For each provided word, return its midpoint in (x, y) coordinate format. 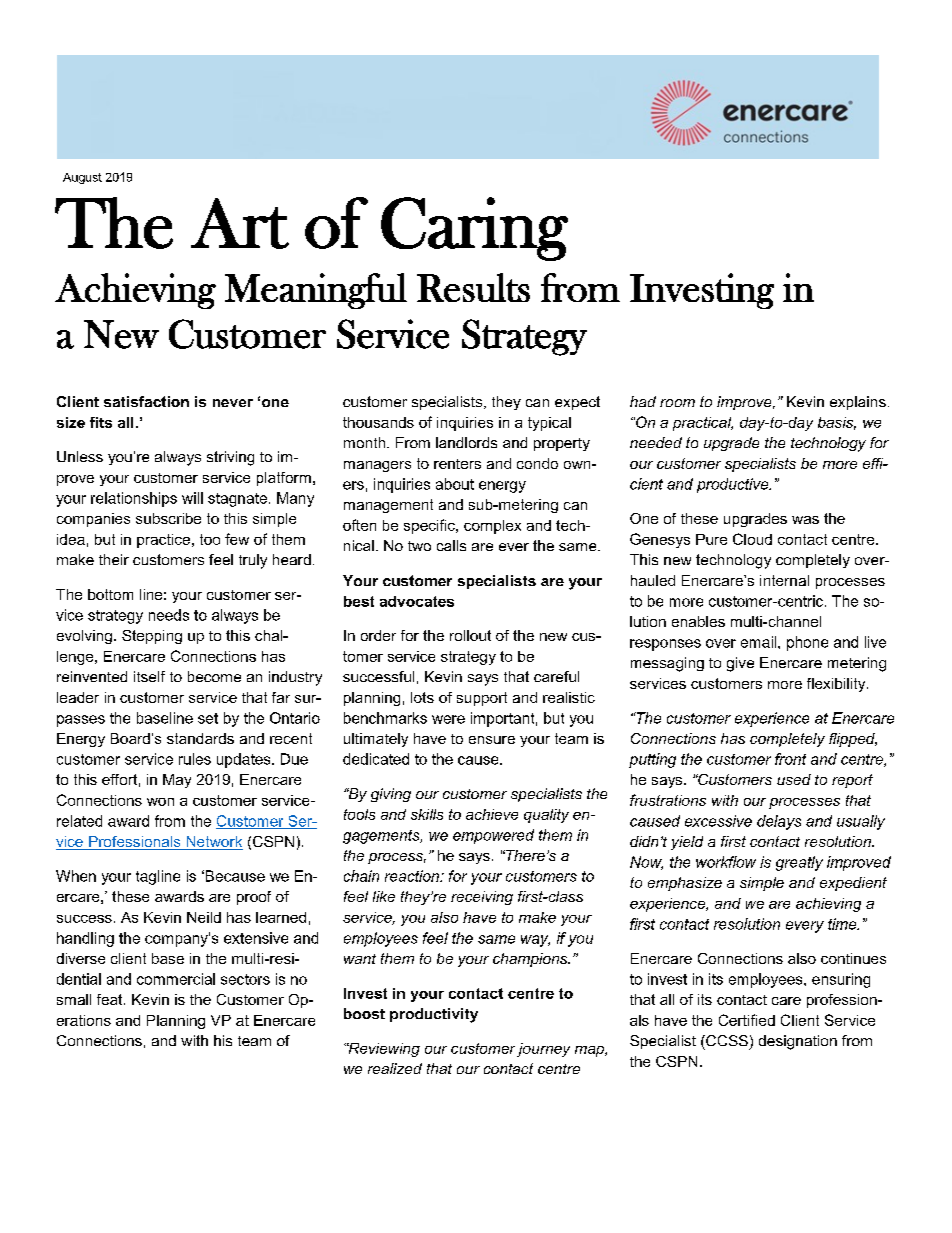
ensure (492, 740)
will (192, 498)
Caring (474, 229)
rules (195, 759)
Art (240, 223)
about (455, 484)
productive (734, 485)
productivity (434, 1015)
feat (111, 999)
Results (473, 287)
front (790, 759)
